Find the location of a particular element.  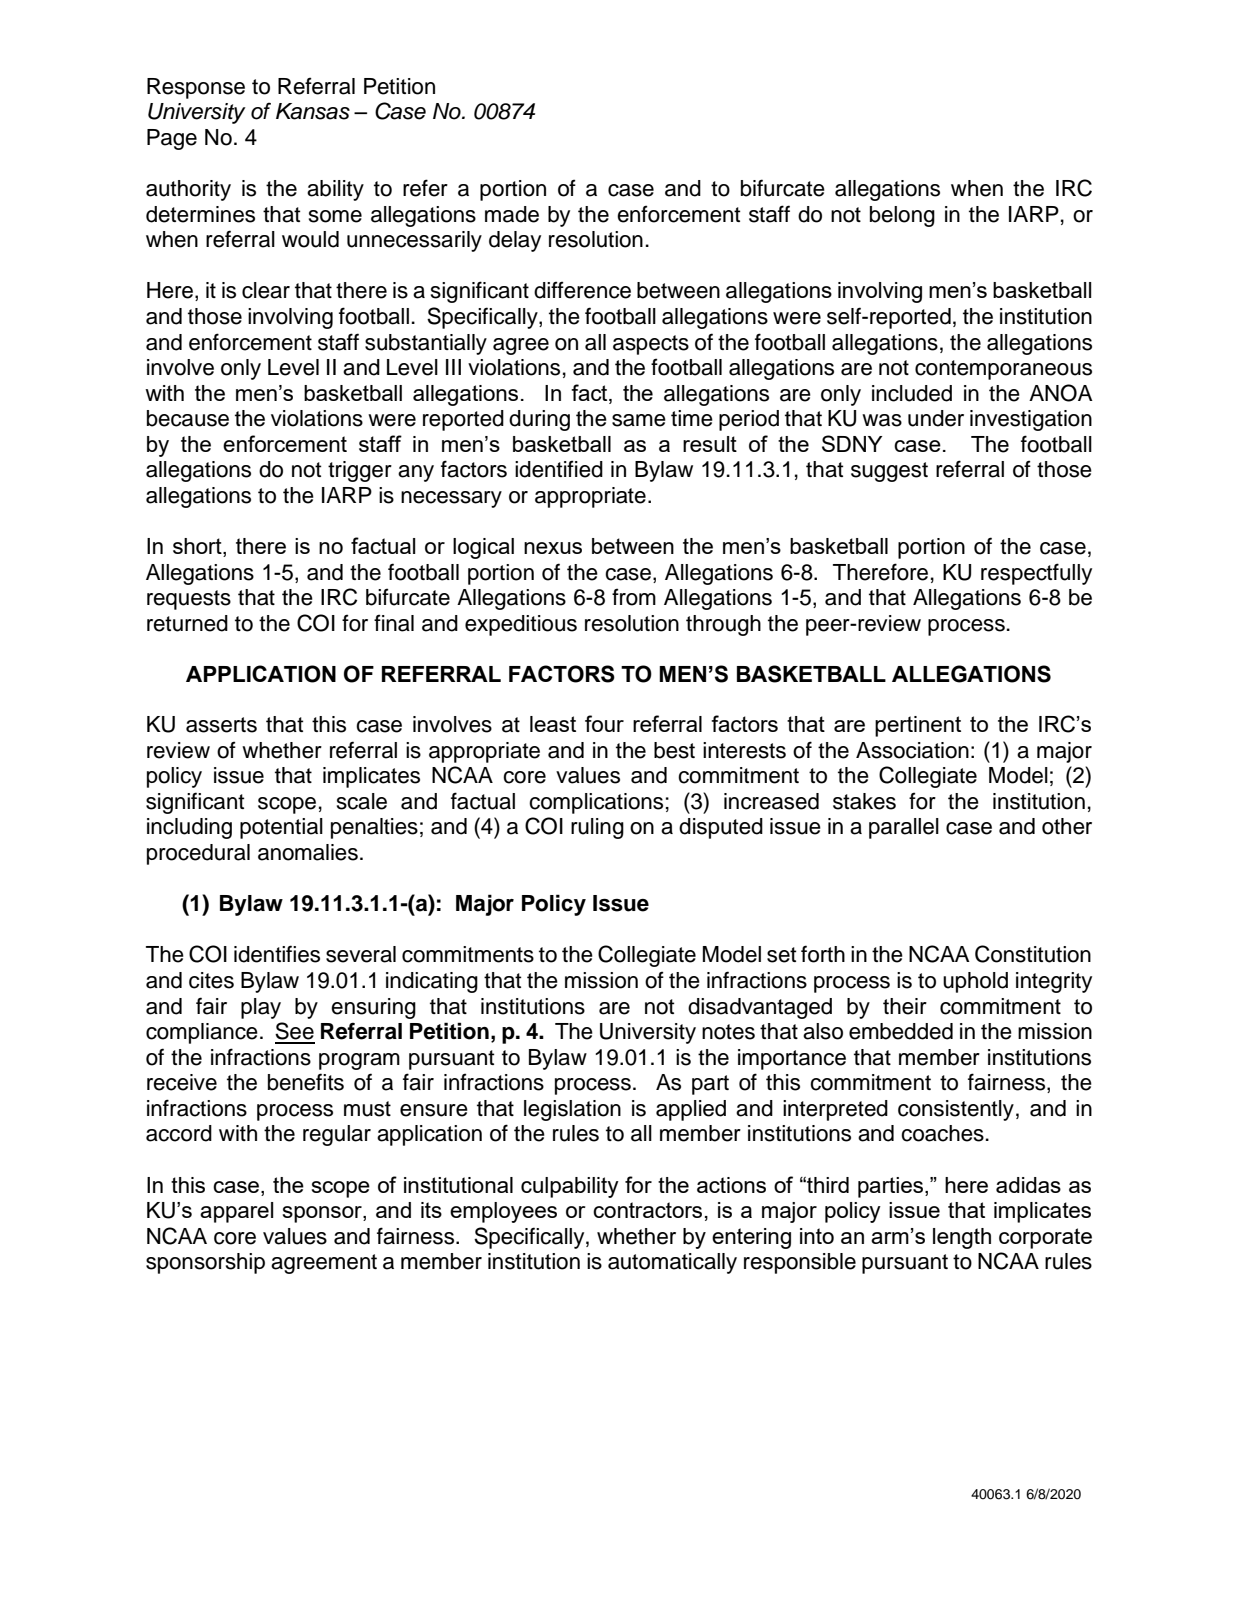

Kansas is located at coordinates (313, 111).
